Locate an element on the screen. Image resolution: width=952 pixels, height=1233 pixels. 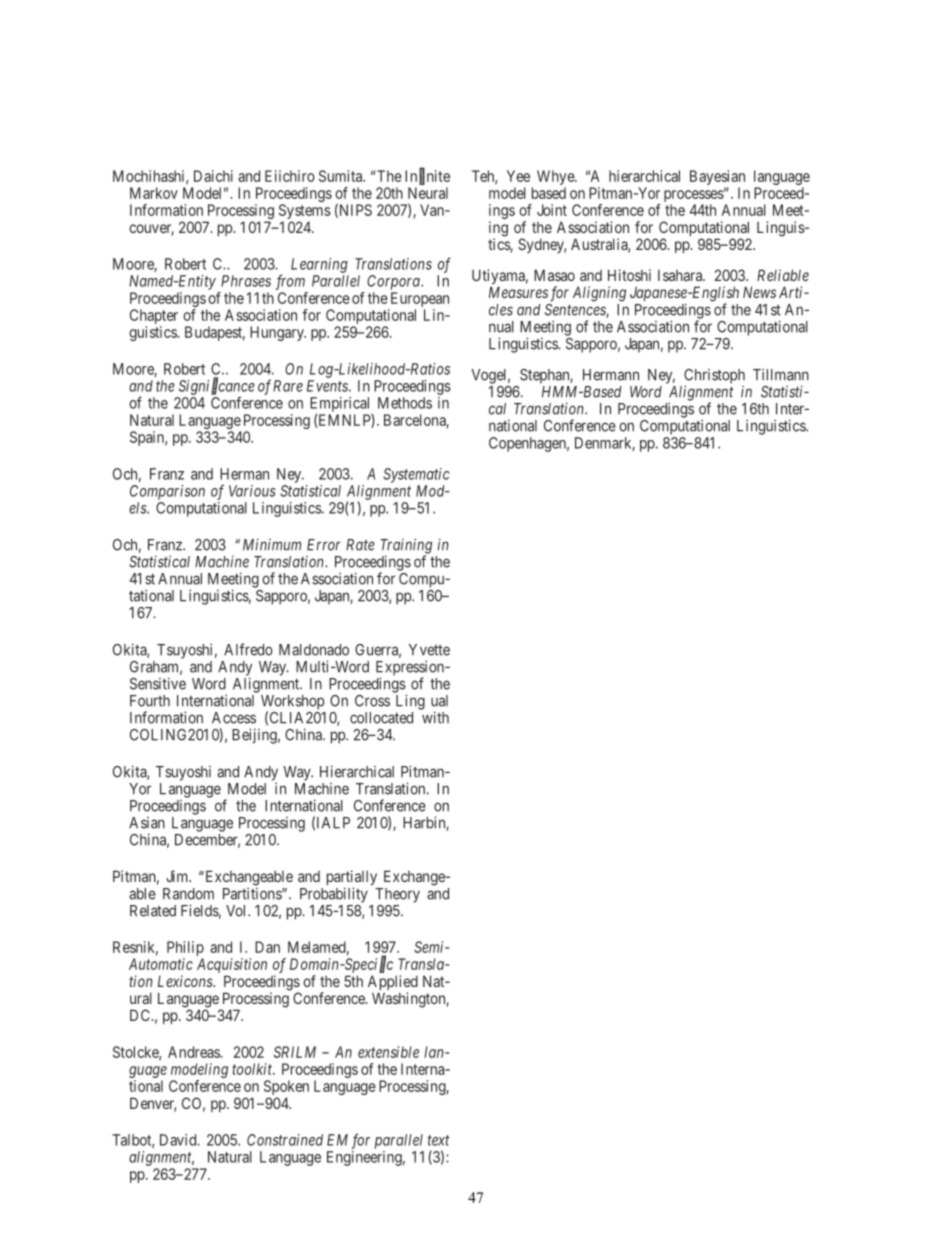
text is located at coordinates (439, 1140).
